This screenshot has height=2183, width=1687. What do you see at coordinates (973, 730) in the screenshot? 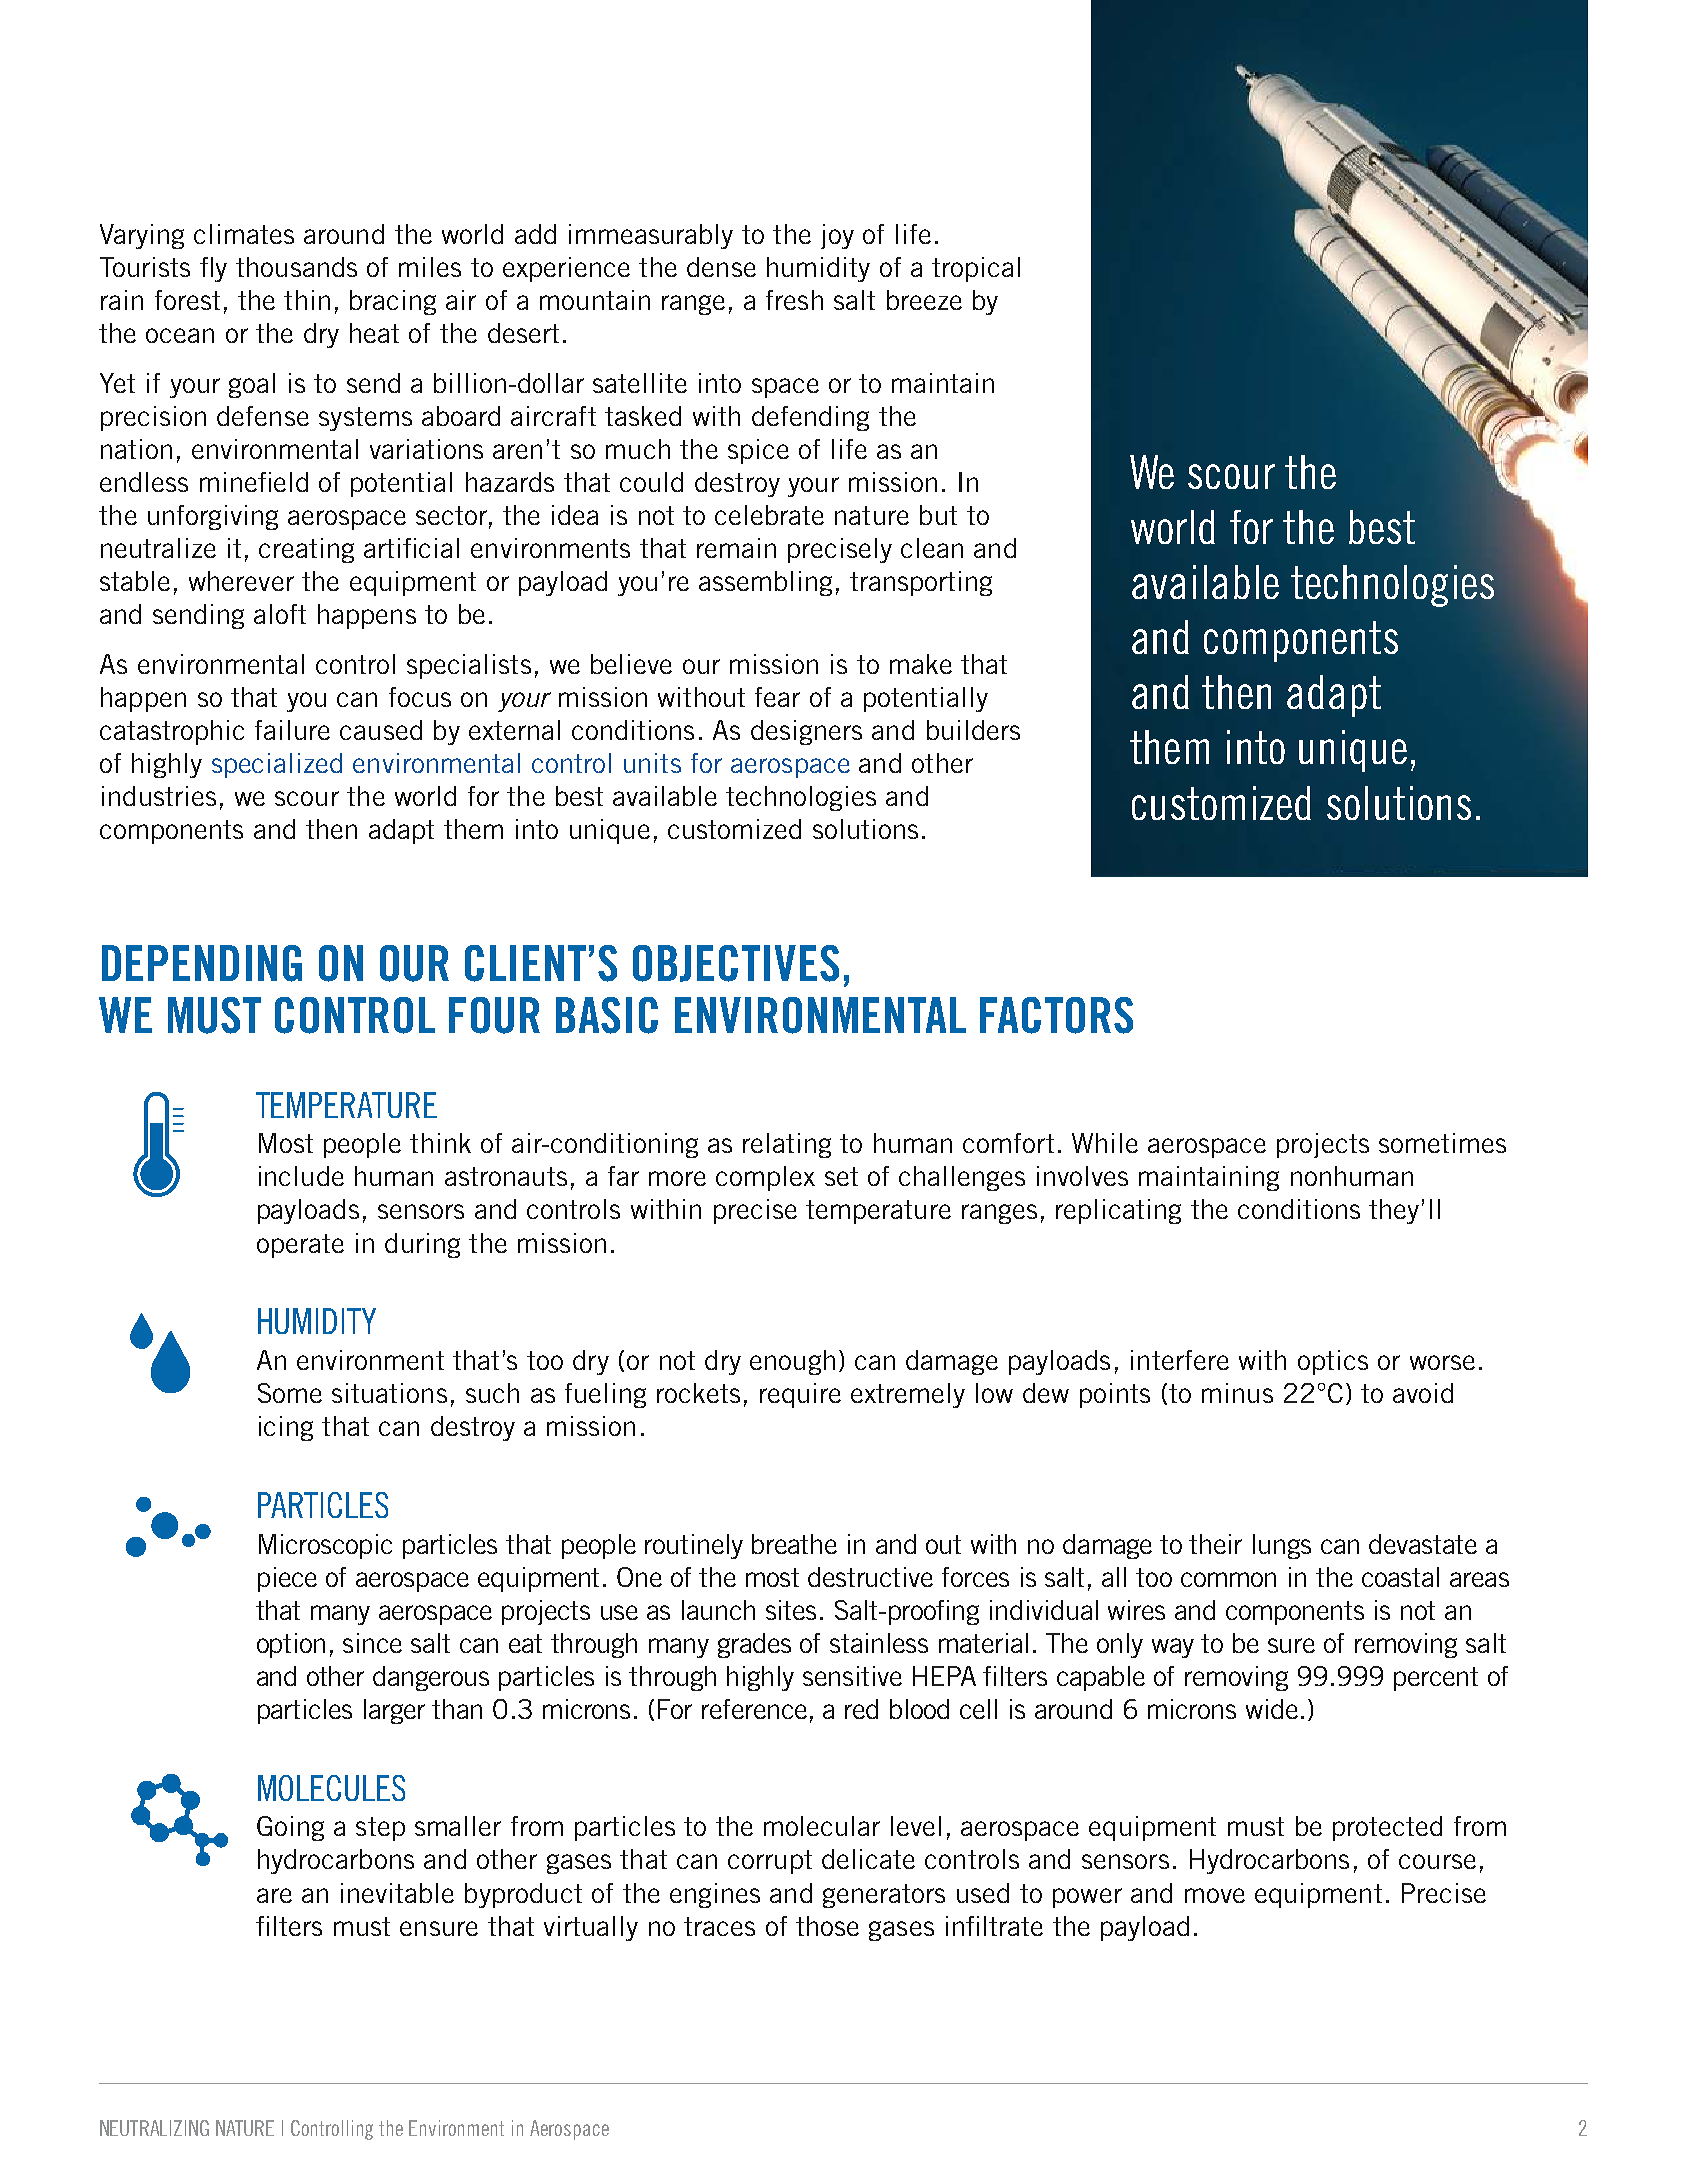
I see `builders` at bounding box center [973, 730].
